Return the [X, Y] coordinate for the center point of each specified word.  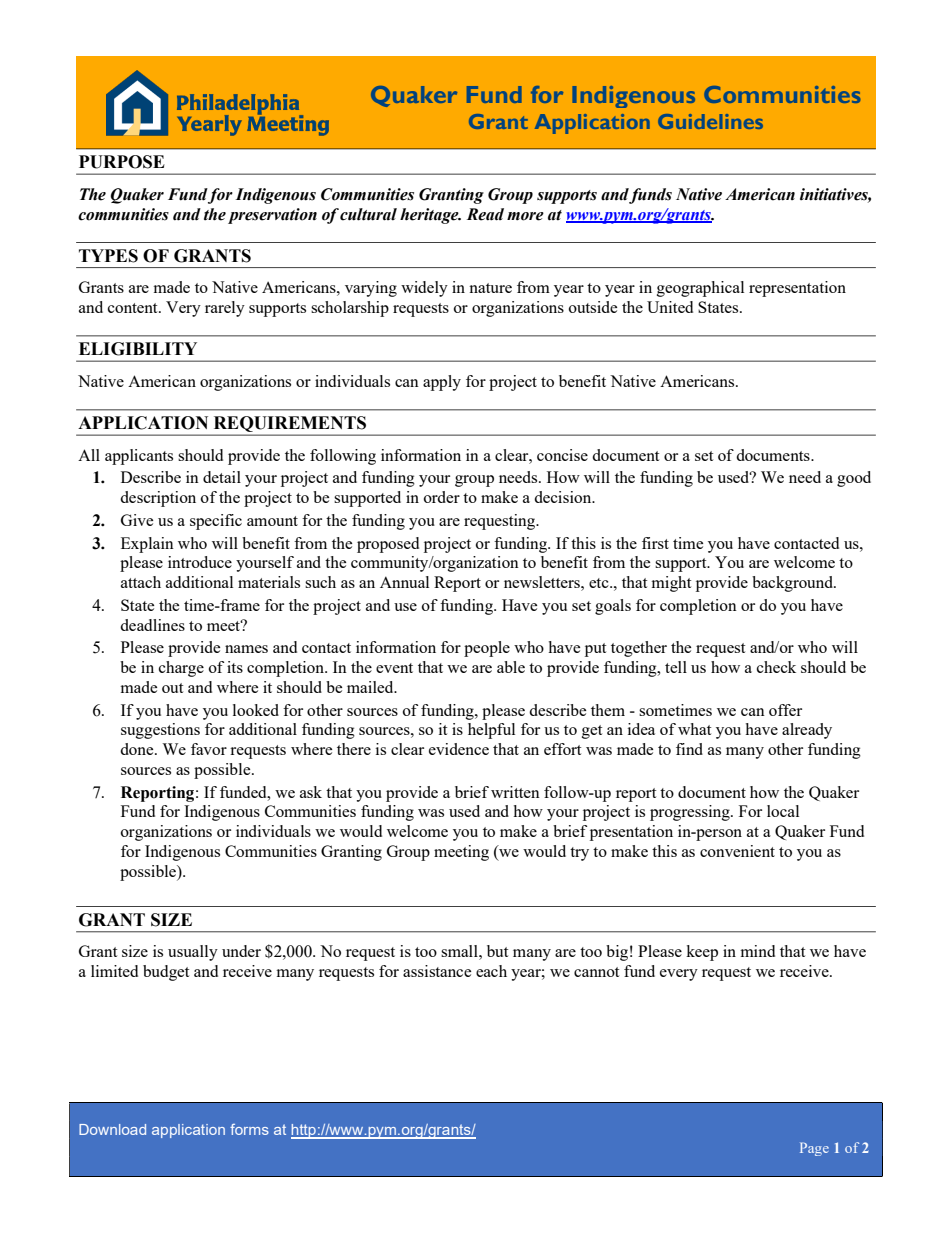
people [487, 649]
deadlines [152, 625]
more [525, 216]
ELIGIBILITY [138, 349]
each [491, 971]
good [854, 479]
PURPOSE [122, 162]
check [776, 667]
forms [249, 1129]
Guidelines [710, 121]
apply [442, 383]
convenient [737, 851]
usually [193, 953]
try [579, 854]
